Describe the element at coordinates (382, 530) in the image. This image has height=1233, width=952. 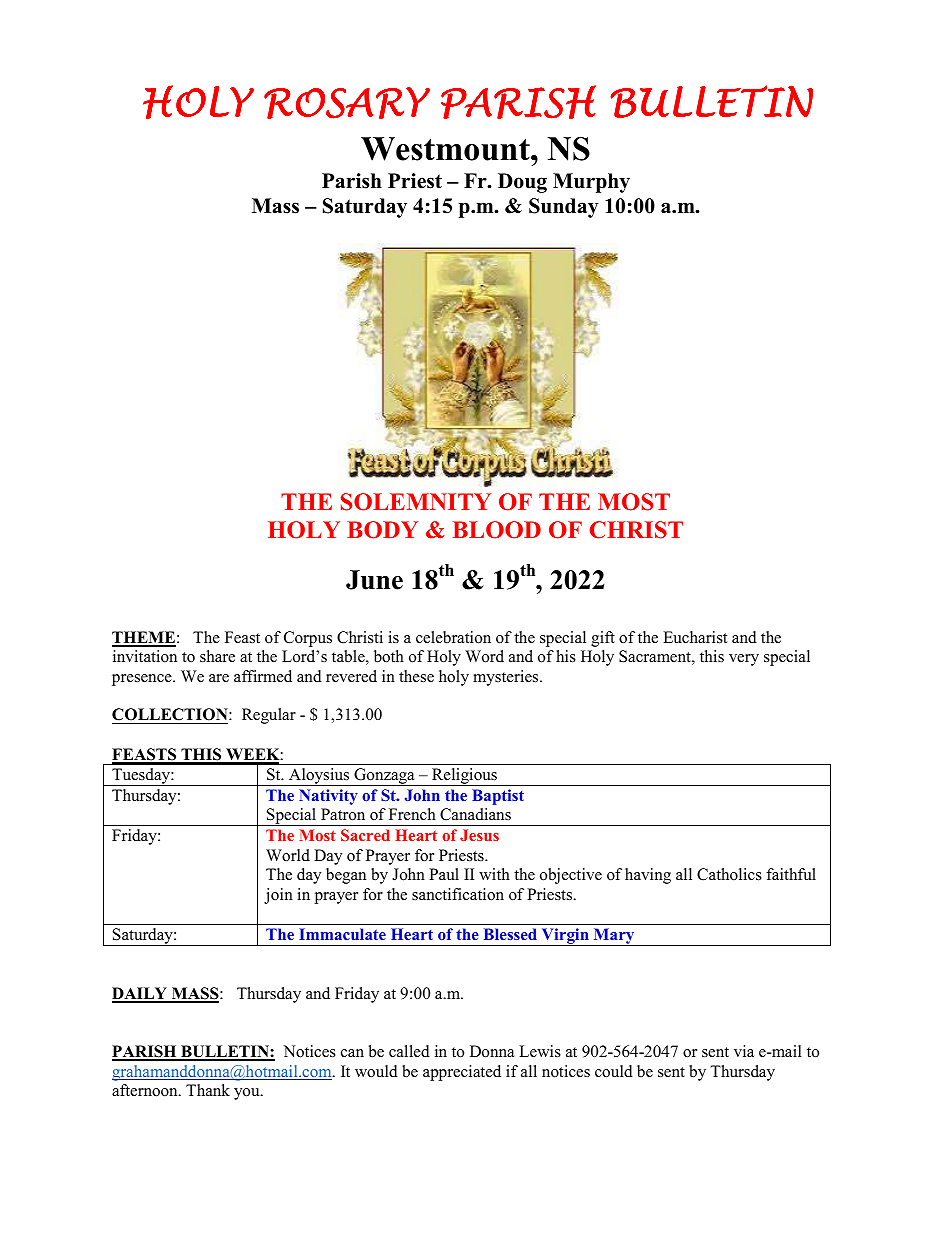
I see `BODY` at that location.
